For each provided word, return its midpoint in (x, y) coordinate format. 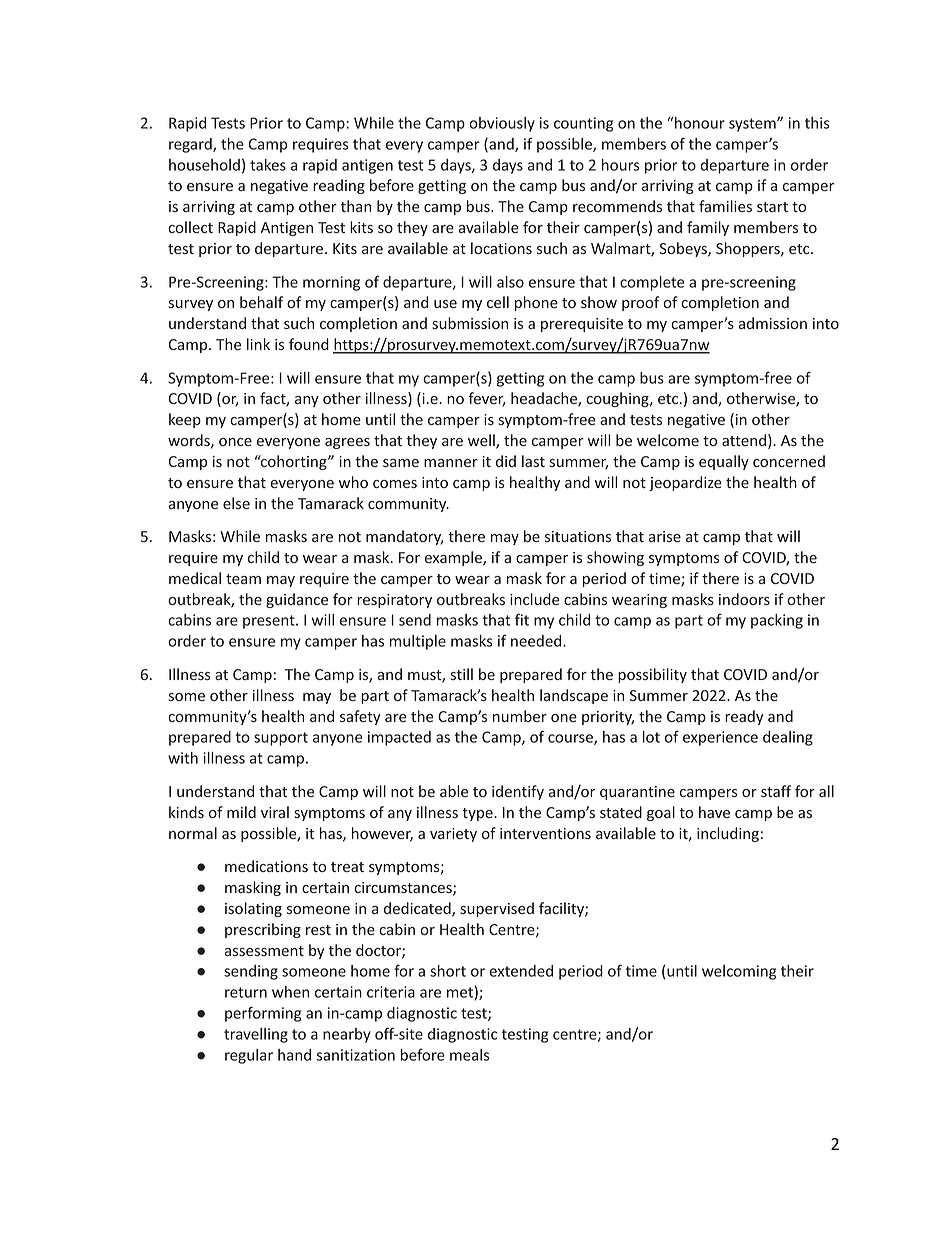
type (478, 814)
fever (486, 399)
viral (275, 812)
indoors (744, 599)
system (753, 125)
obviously (502, 124)
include (534, 599)
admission (773, 323)
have (714, 812)
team (243, 579)
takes (268, 165)
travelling (256, 1035)
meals (470, 1055)
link (258, 344)
